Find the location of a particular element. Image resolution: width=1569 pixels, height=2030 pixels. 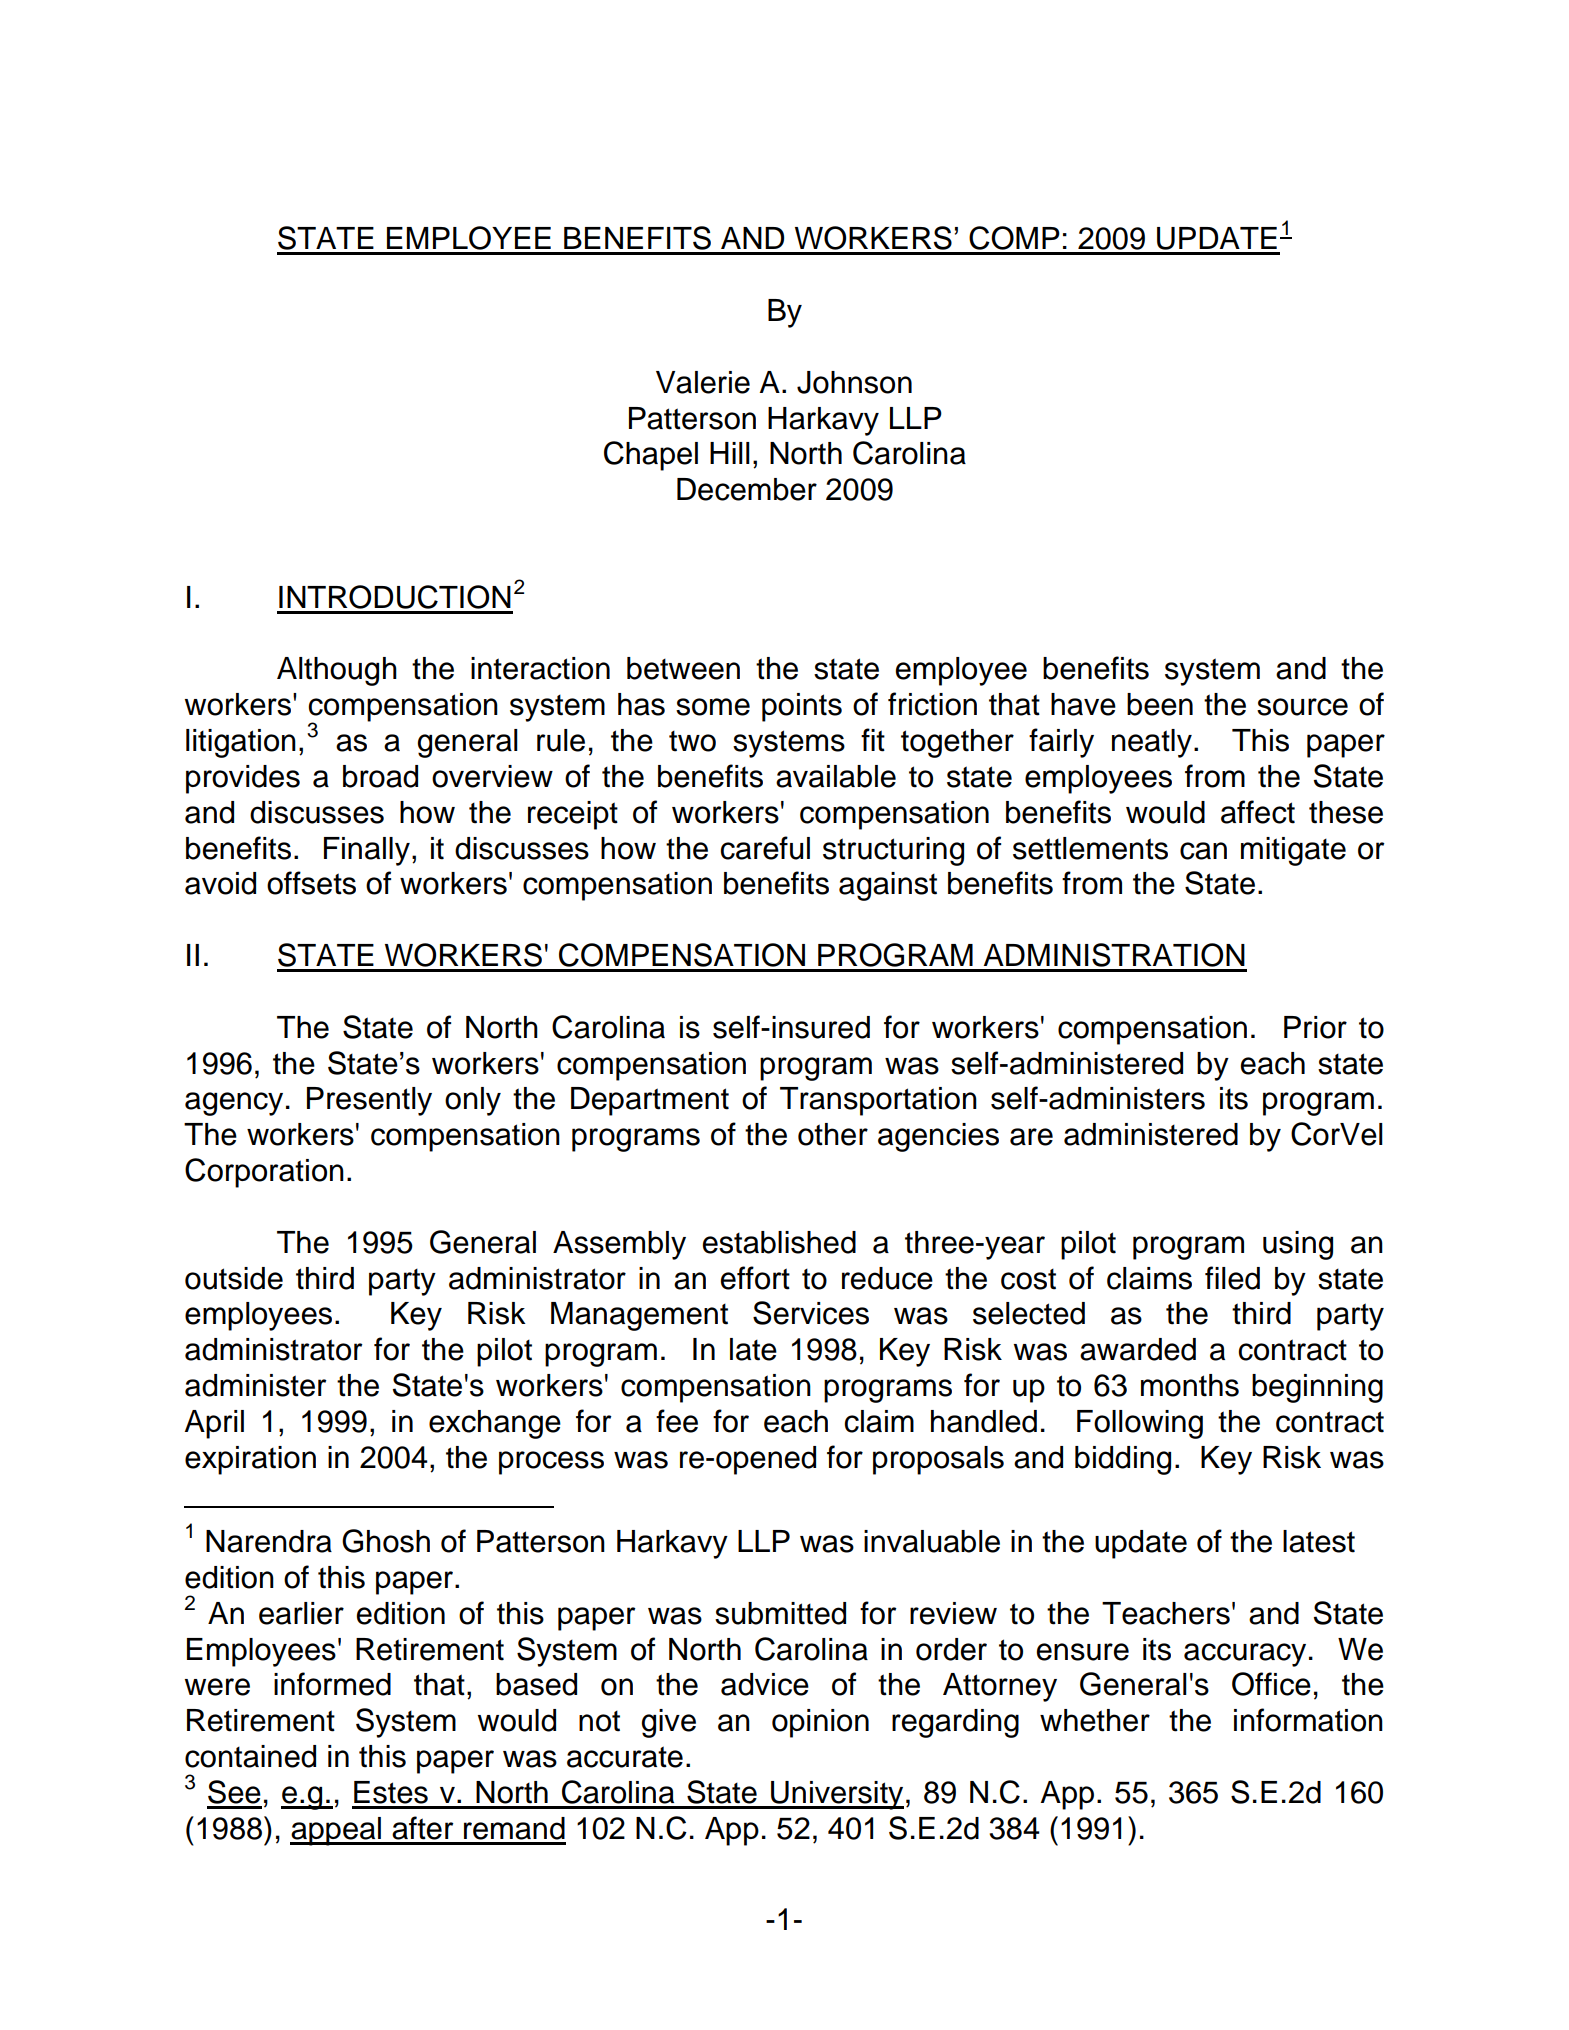

Services is located at coordinates (811, 1313).
